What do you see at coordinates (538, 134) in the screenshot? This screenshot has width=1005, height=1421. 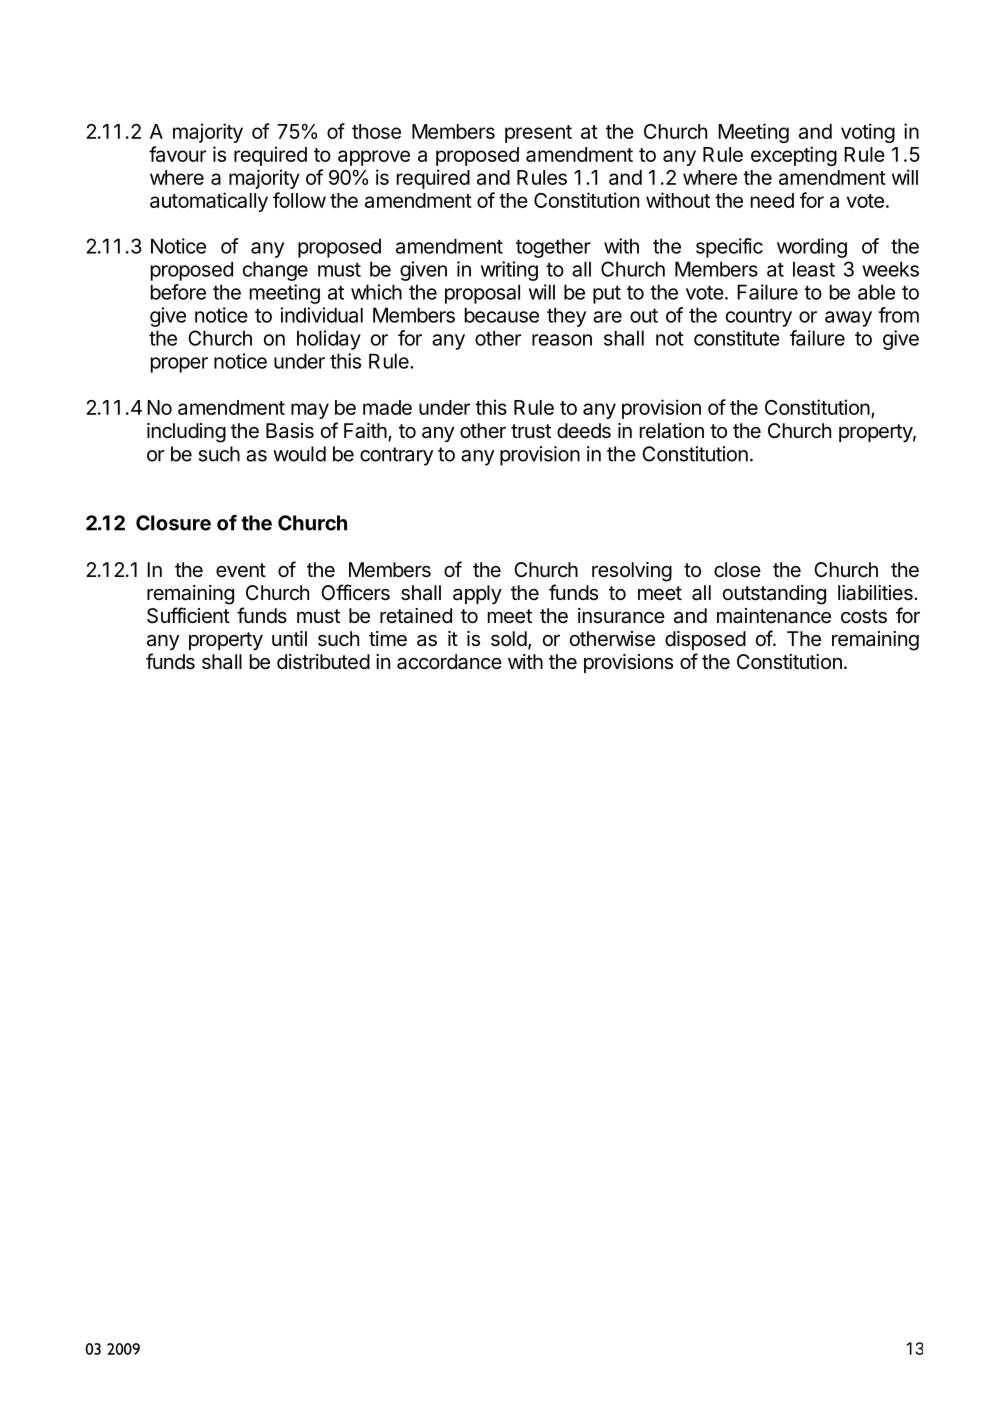 I see `present` at bounding box center [538, 134].
